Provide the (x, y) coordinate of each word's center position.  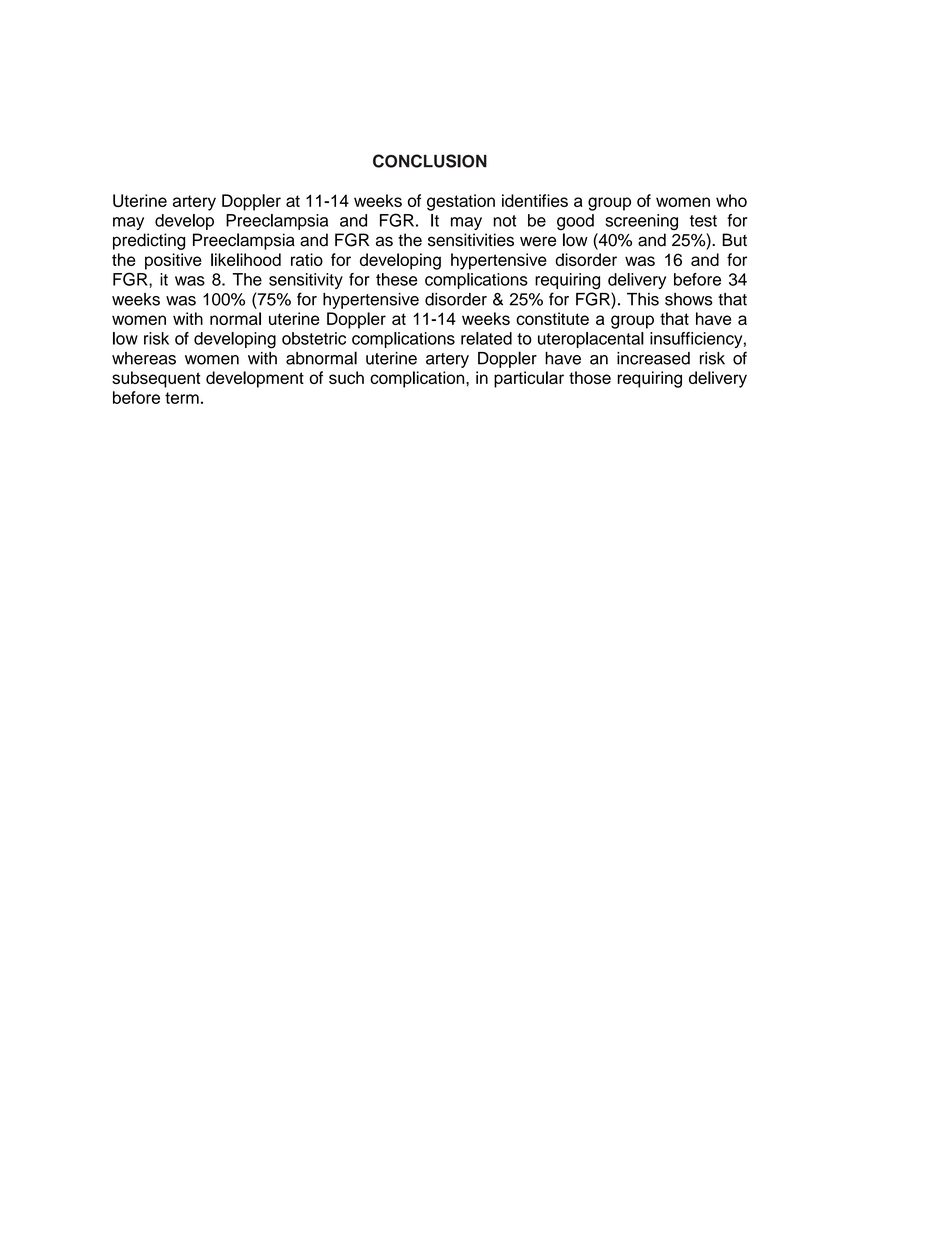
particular (529, 379)
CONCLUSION (430, 161)
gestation (461, 202)
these (396, 279)
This (643, 299)
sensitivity (306, 281)
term (182, 398)
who (731, 200)
